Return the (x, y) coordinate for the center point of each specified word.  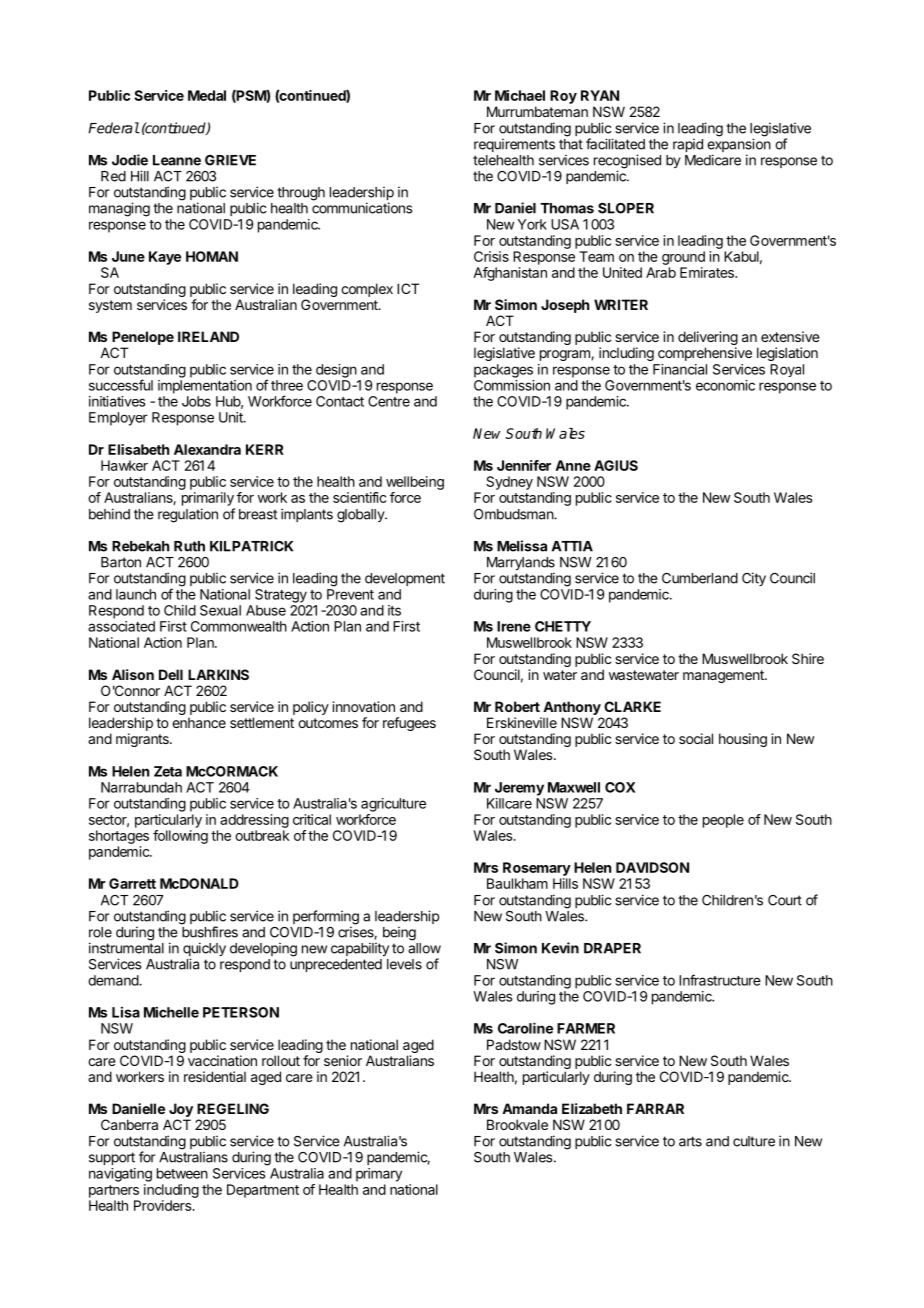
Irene (514, 626)
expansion (739, 146)
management (724, 676)
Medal (207, 95)
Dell (171, 674)
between (182, 1173)
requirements (514, 145)
